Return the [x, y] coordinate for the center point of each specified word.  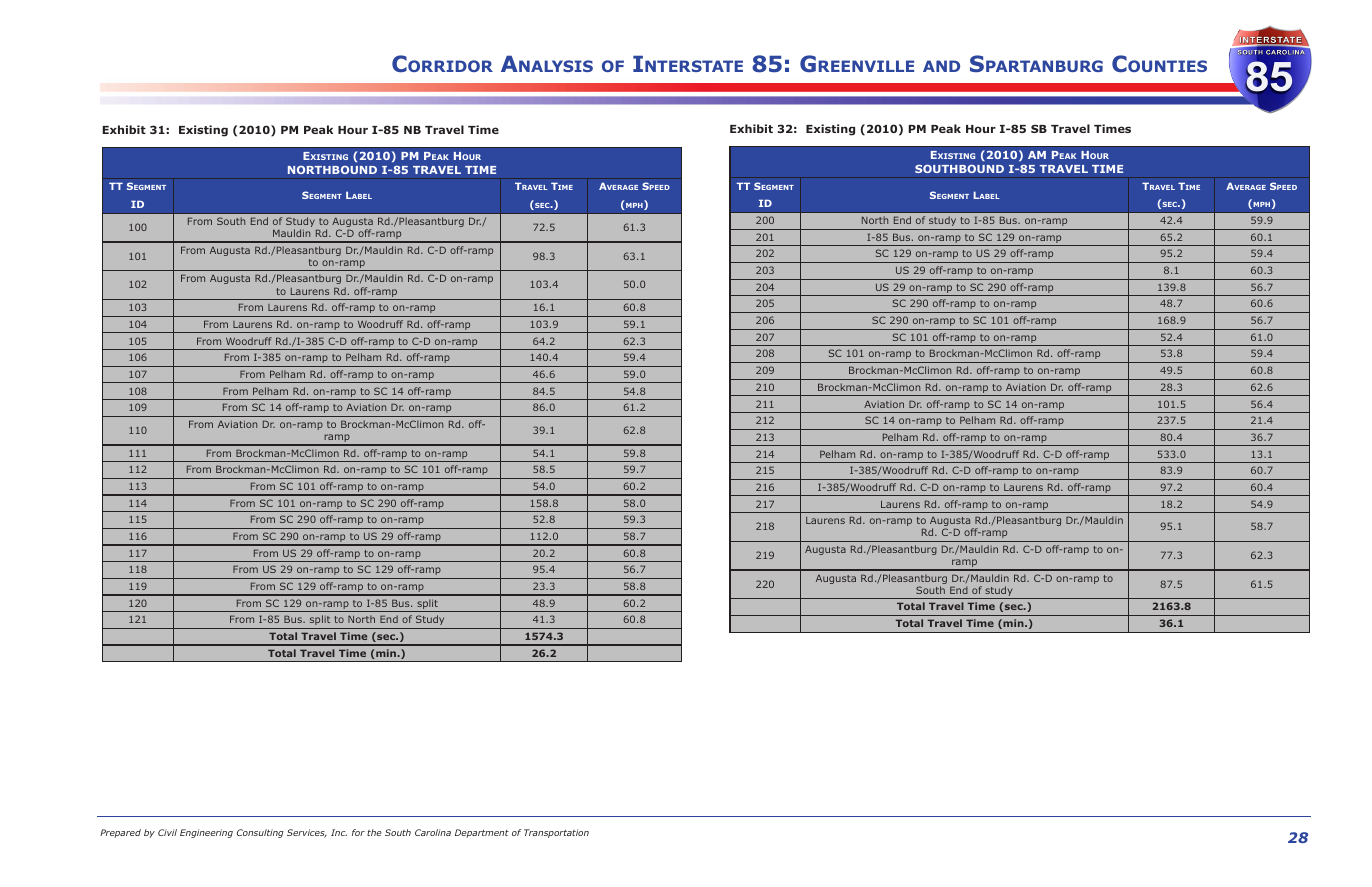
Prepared [120, 833]
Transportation [556, 833]
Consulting [260, 833]
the [374, 832]
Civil [167, 832]
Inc [339, 832]
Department [482, 833]
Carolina [433, 832]
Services [307, 833]
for [358, 832]
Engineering [206, 833]
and [941, 66]
